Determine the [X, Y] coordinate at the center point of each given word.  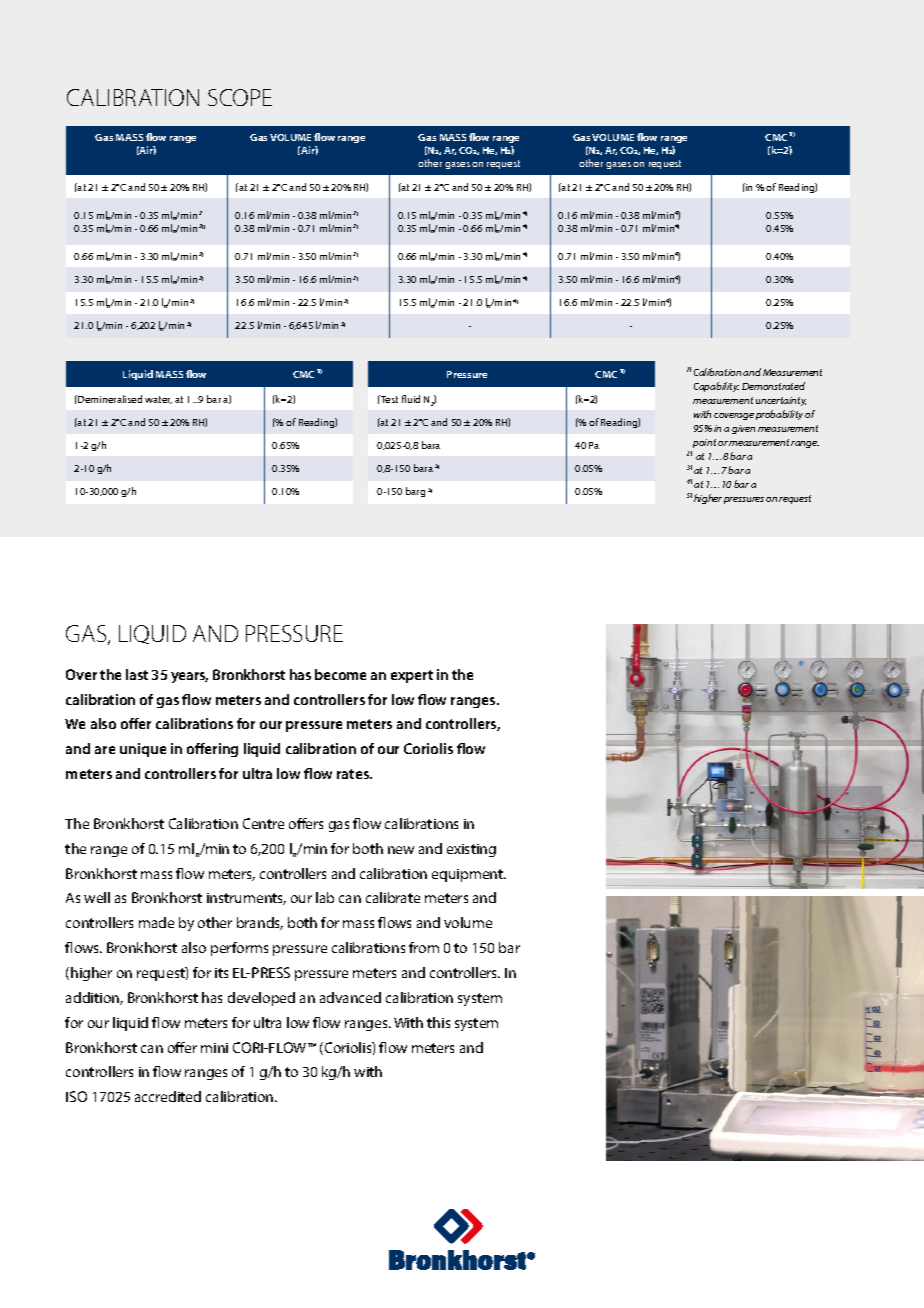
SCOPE [240, 97]
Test [388, 399]
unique [143, 750]
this [438, 1022]
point [703, 445]
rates [354, 774]
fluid [411, 399]
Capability [716, 387]
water [158, 400]
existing [471, 850]
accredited [168, 1096]
